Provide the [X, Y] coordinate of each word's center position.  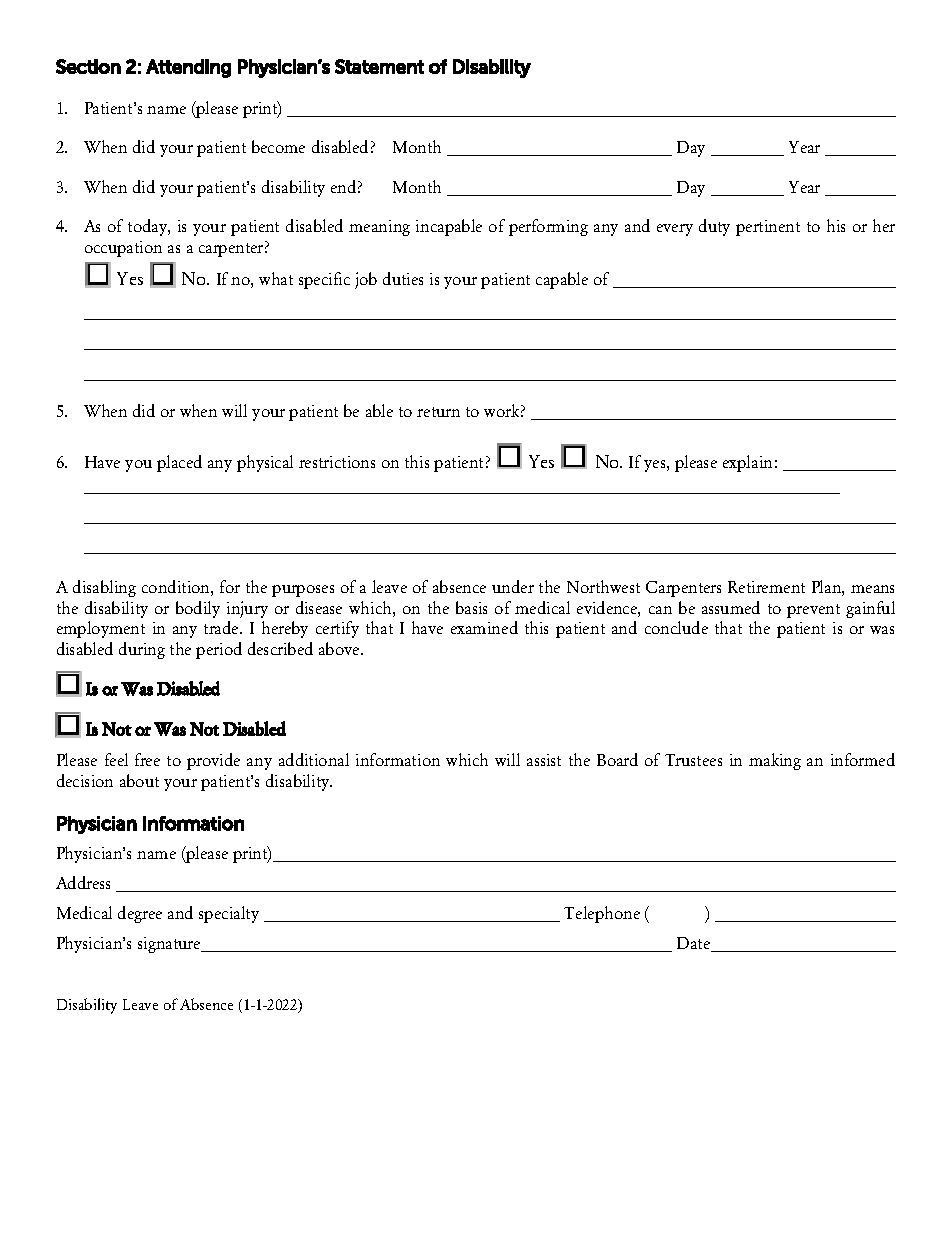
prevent [813, 611]
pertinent [768, 228]
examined [484, 627]
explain [747, 463]
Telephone [602, 914]
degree [140, 914]
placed [179, 463]
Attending [188, 68]
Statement [379, 66]
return [438, 412]
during [142, 650]
